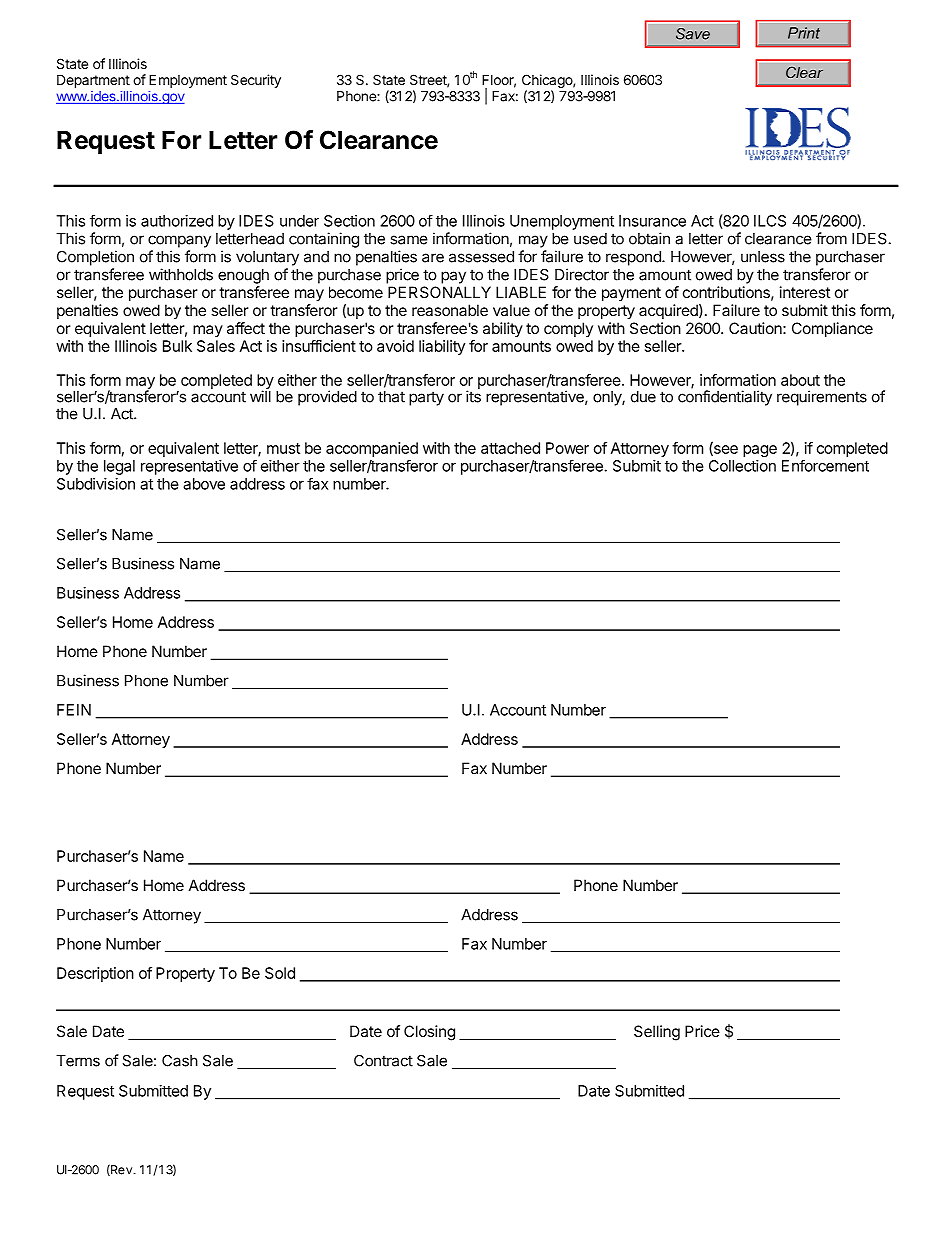  What do you see at coordinates (429, 1033) in the image?
I see `Closing` at bounding box center [429, 1033].
